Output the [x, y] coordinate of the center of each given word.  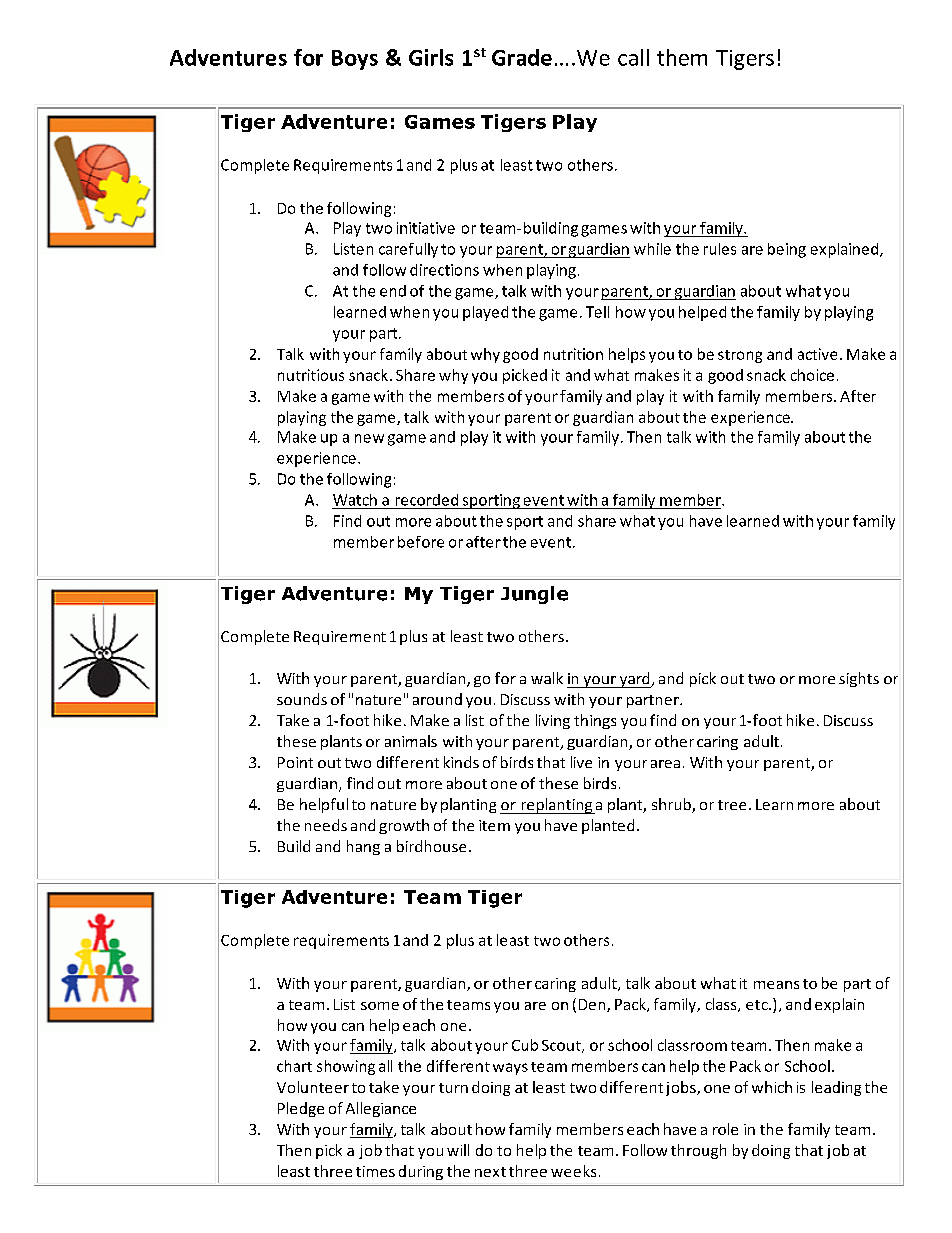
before [421, 542]
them [682, 57]
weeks [573, 1171]
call [633, 57]
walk [547, 678]
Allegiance [381, 1109]
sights [859, 679]
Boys [355, 60]
